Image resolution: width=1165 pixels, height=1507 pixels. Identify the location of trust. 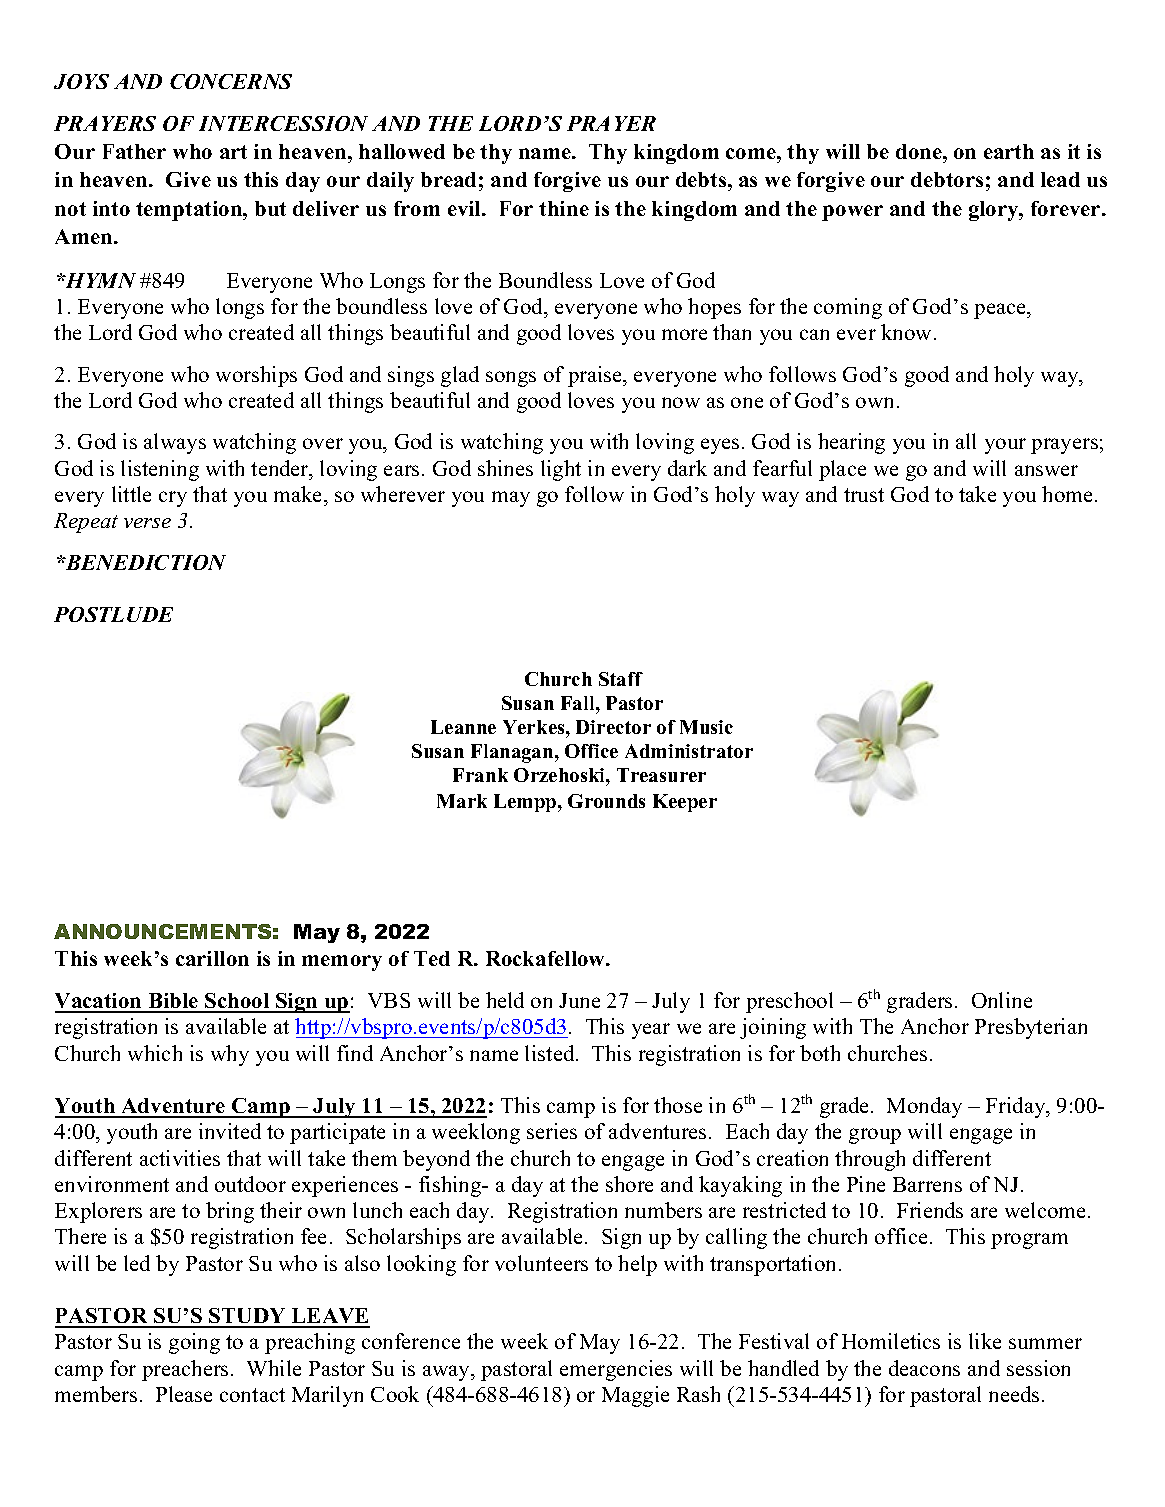
(864, 495).
